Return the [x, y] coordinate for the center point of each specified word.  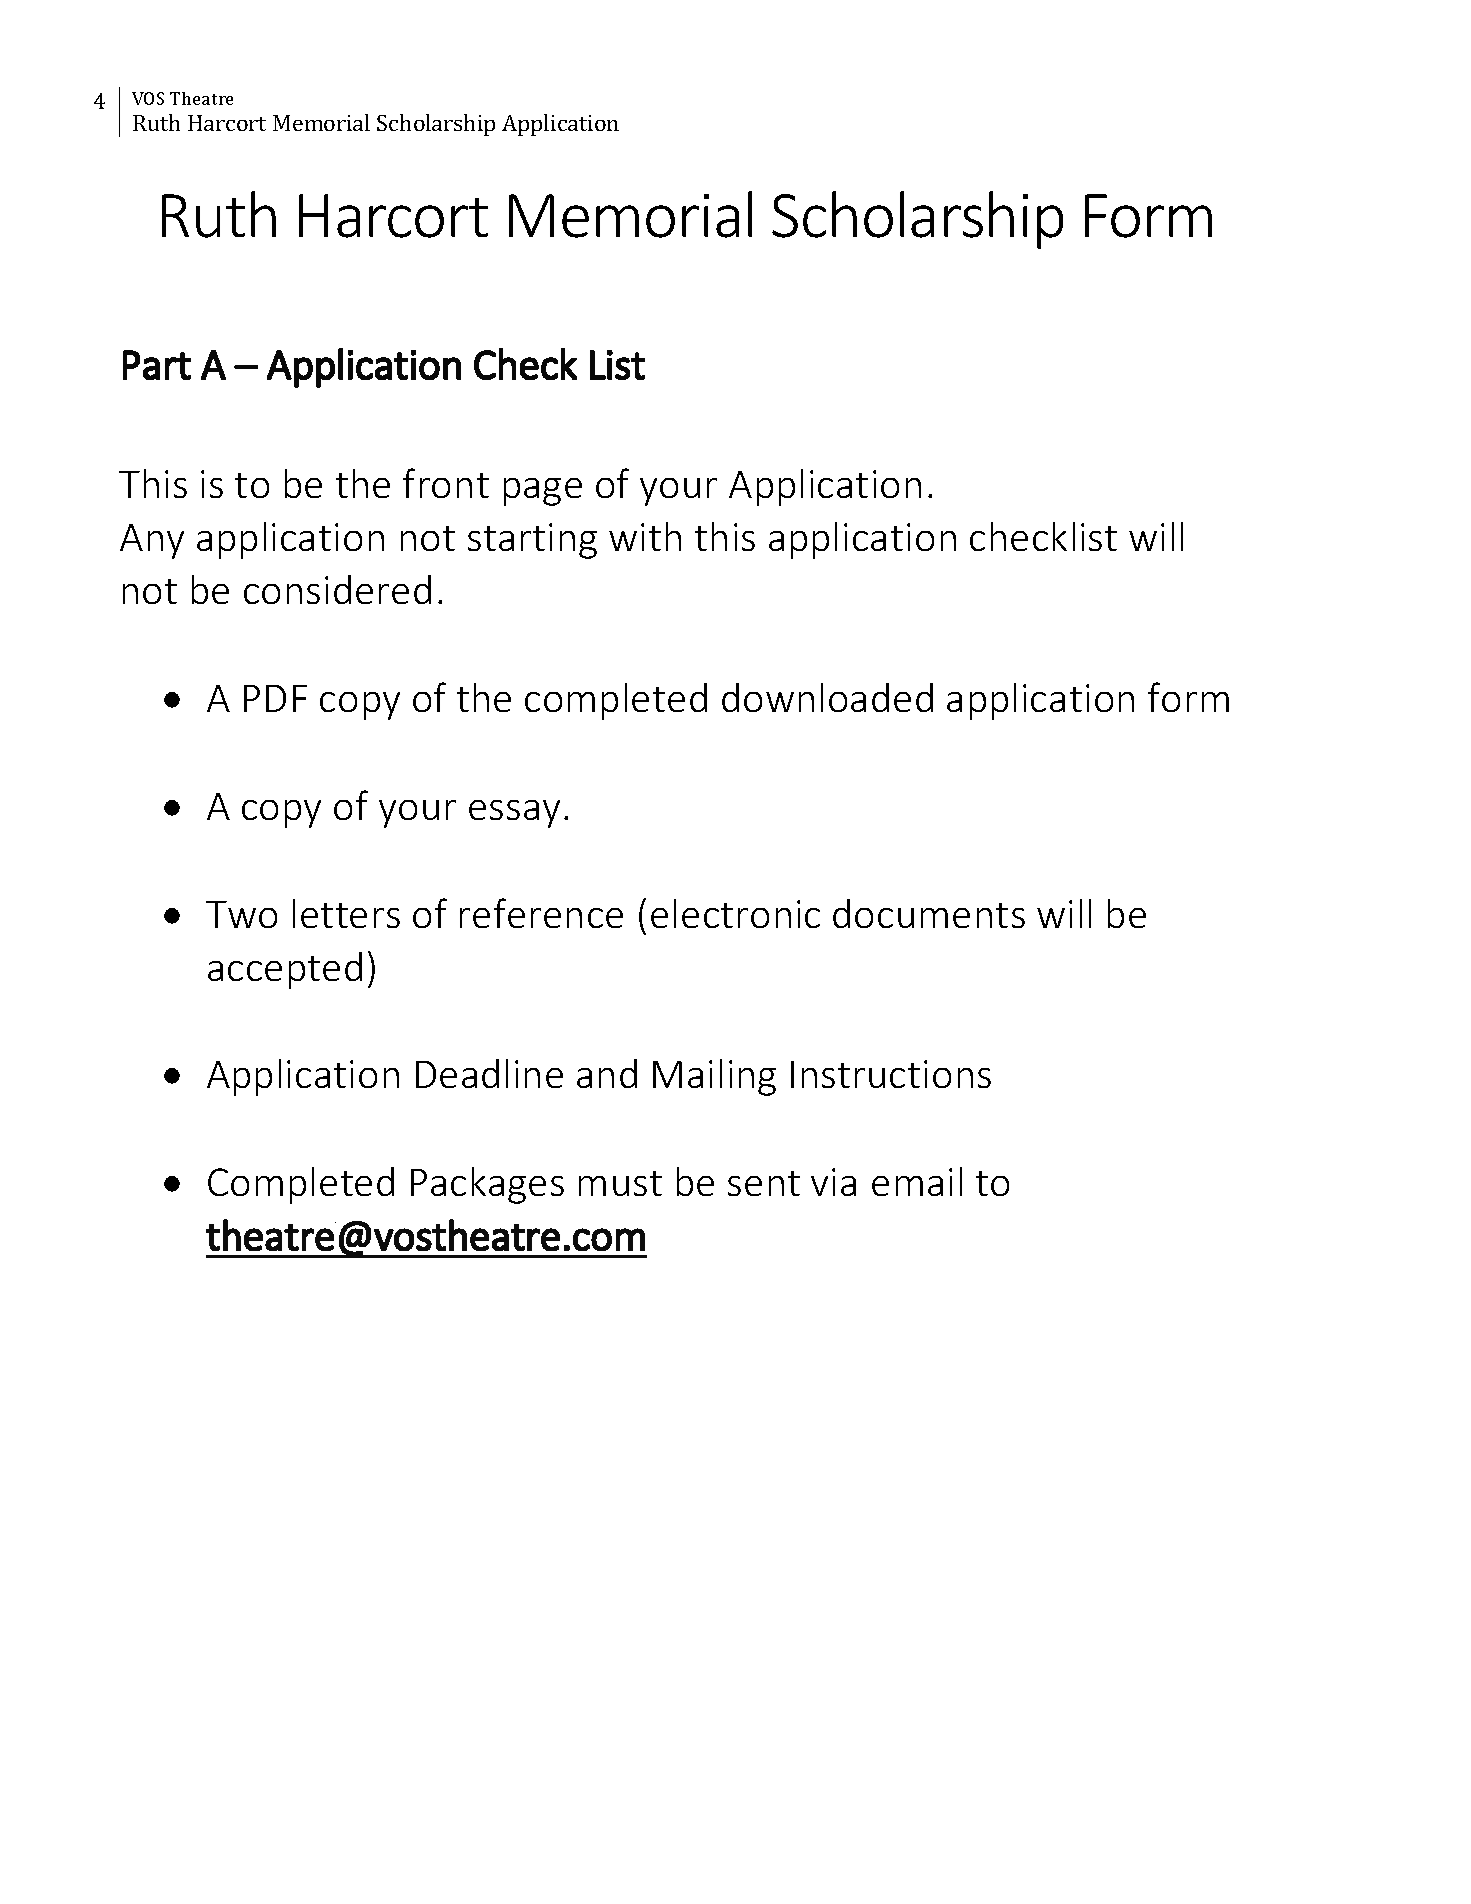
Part [157, 365]
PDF [275, 698]
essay [514, 814]
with [645, 536]
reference [541, 913]
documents [929, 913]
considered [337, 589]
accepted [285, 970]
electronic [735, 913]
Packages [487, 1185]
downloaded [827, 697]
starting [532, 541]
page [543, 492]
